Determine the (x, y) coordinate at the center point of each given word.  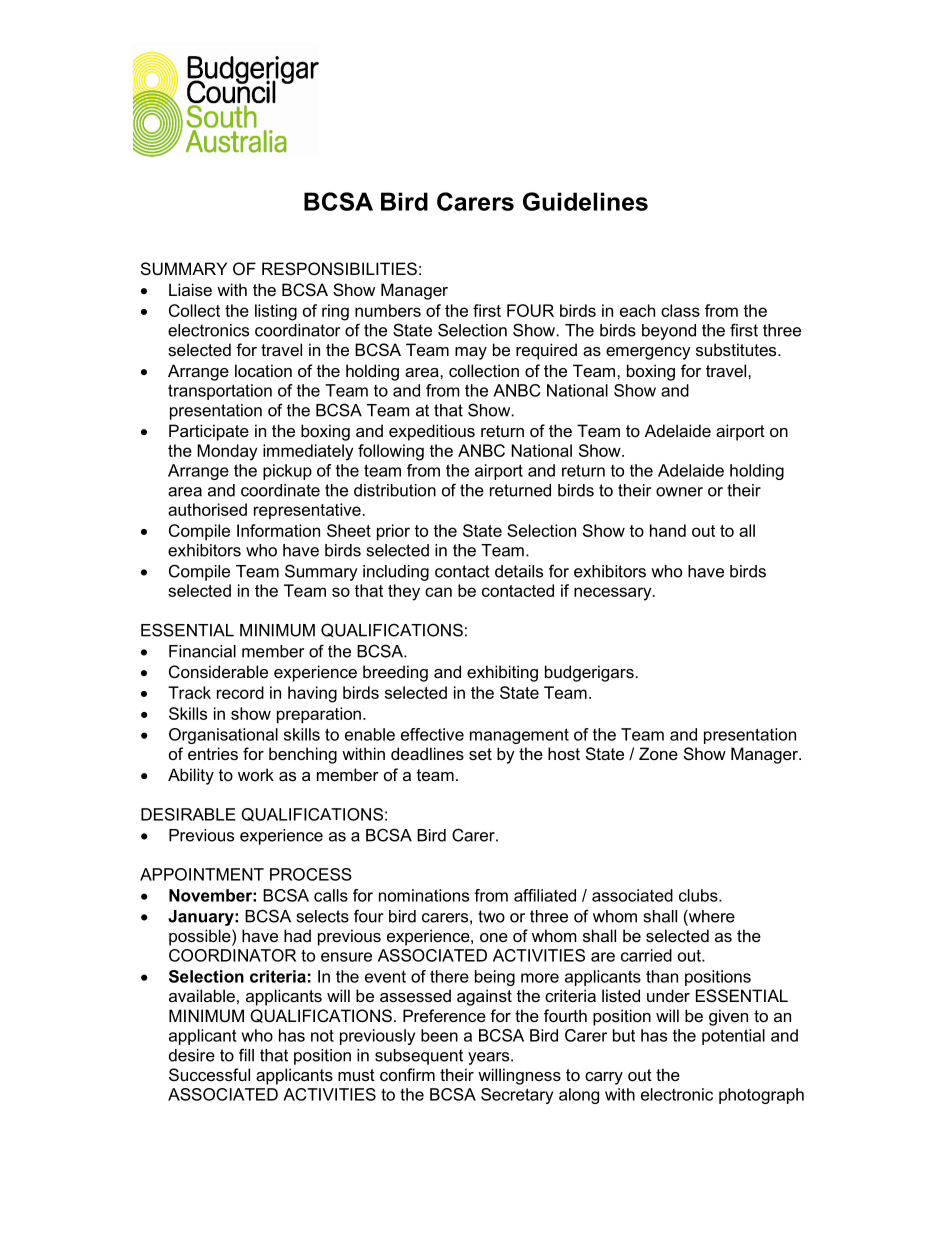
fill (246, 1055)
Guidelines (585, 201)
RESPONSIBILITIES (339, 268)
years (490, 1058)
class (680, 310)
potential (733, 1037)
